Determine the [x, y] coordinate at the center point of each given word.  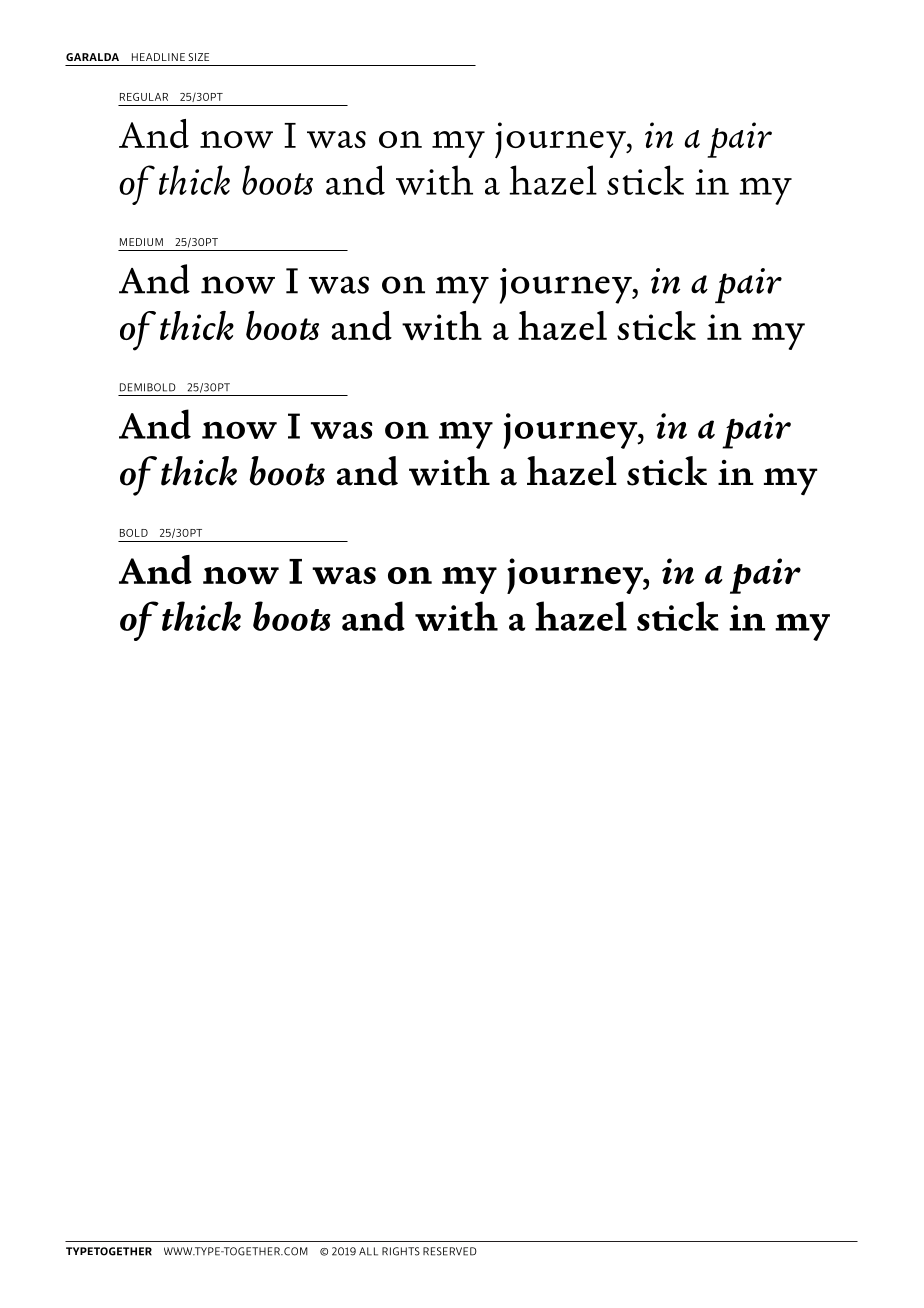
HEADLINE [158, 57]
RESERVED [450, 1251]
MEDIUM [141, 242]
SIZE [198, 57]
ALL [368, 1251]
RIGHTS [401, 1251]
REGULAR [144, 97]
